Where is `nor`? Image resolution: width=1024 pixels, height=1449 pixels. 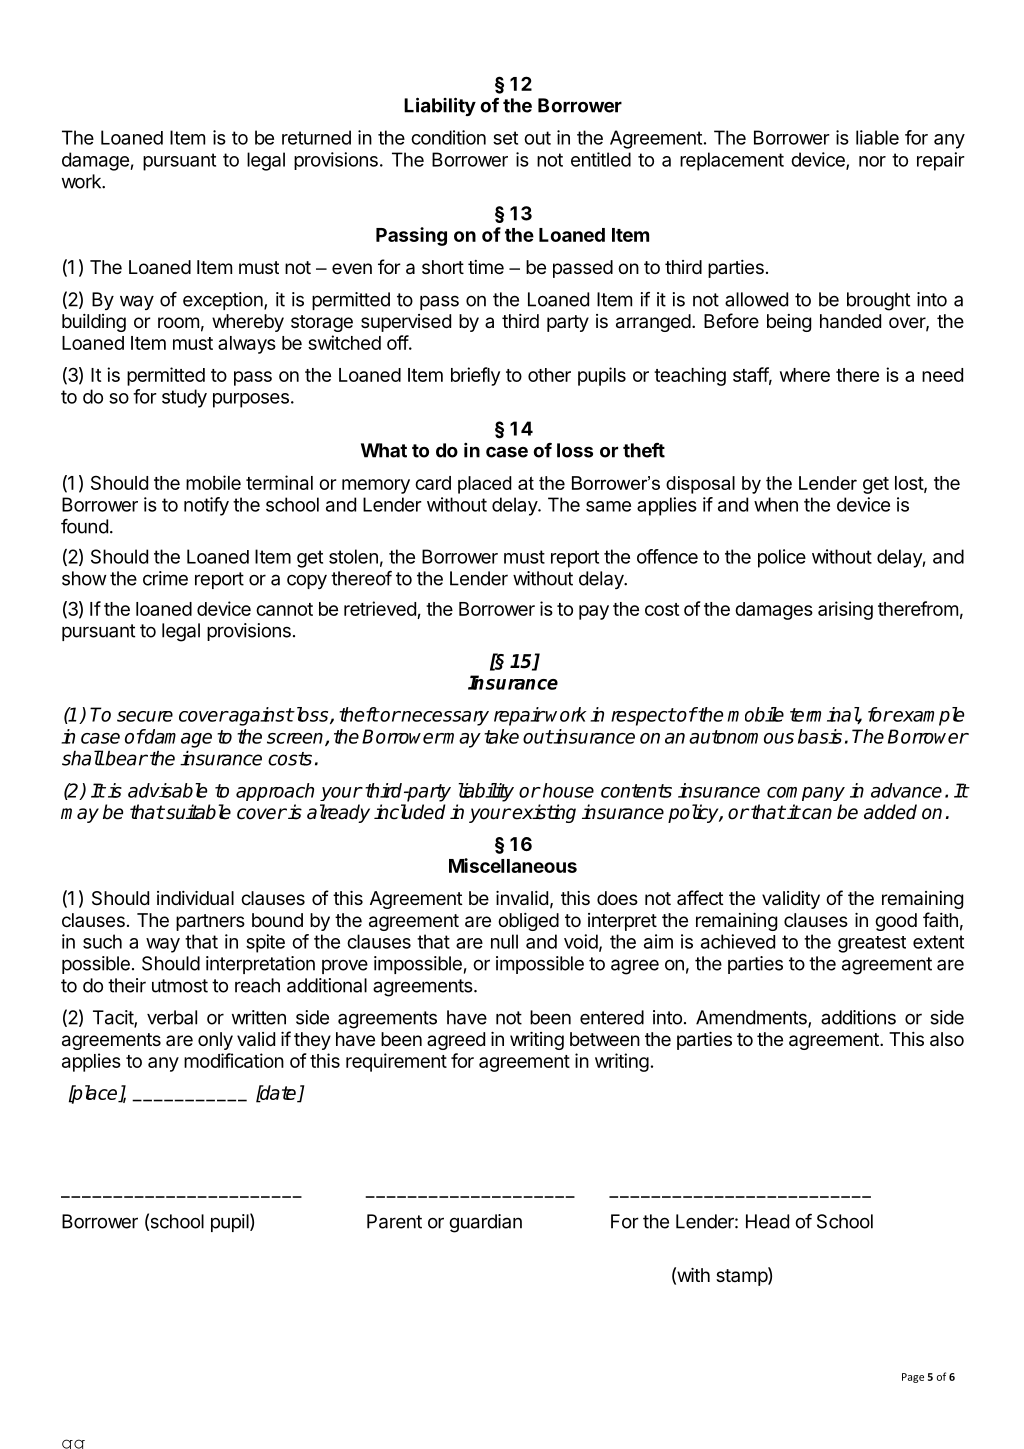 nor is located at coordinates (872, 161).
